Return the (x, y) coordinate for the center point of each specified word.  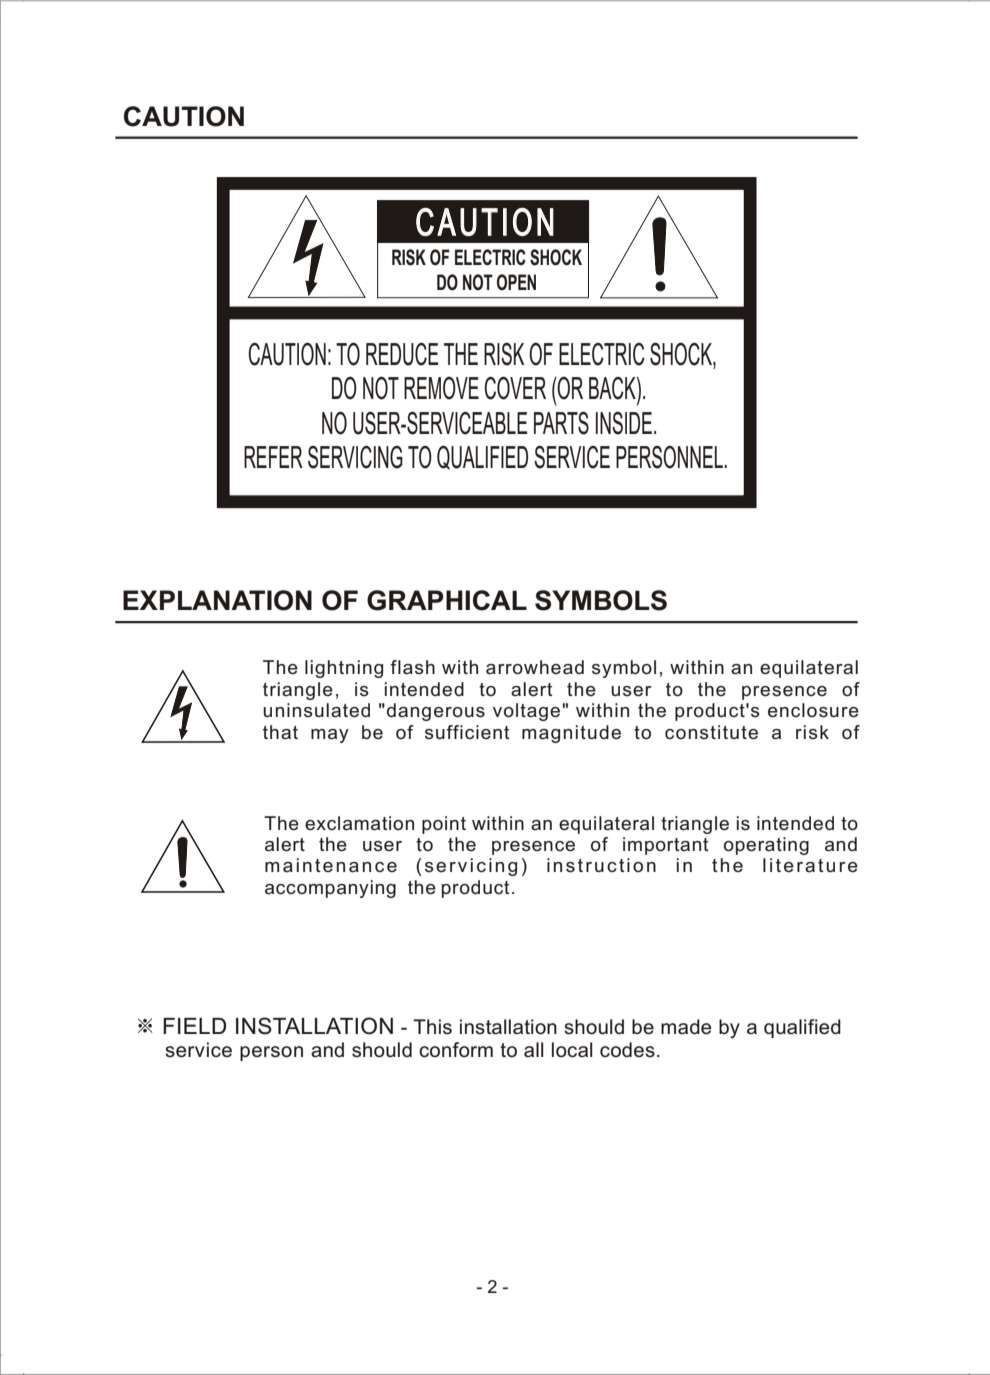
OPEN (516, 282)
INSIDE (624, 423)
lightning (344, 669)
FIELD (194, 1026)
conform (456, 1050)
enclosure (813, 710)
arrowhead (535, 667)
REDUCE (402, 354)
